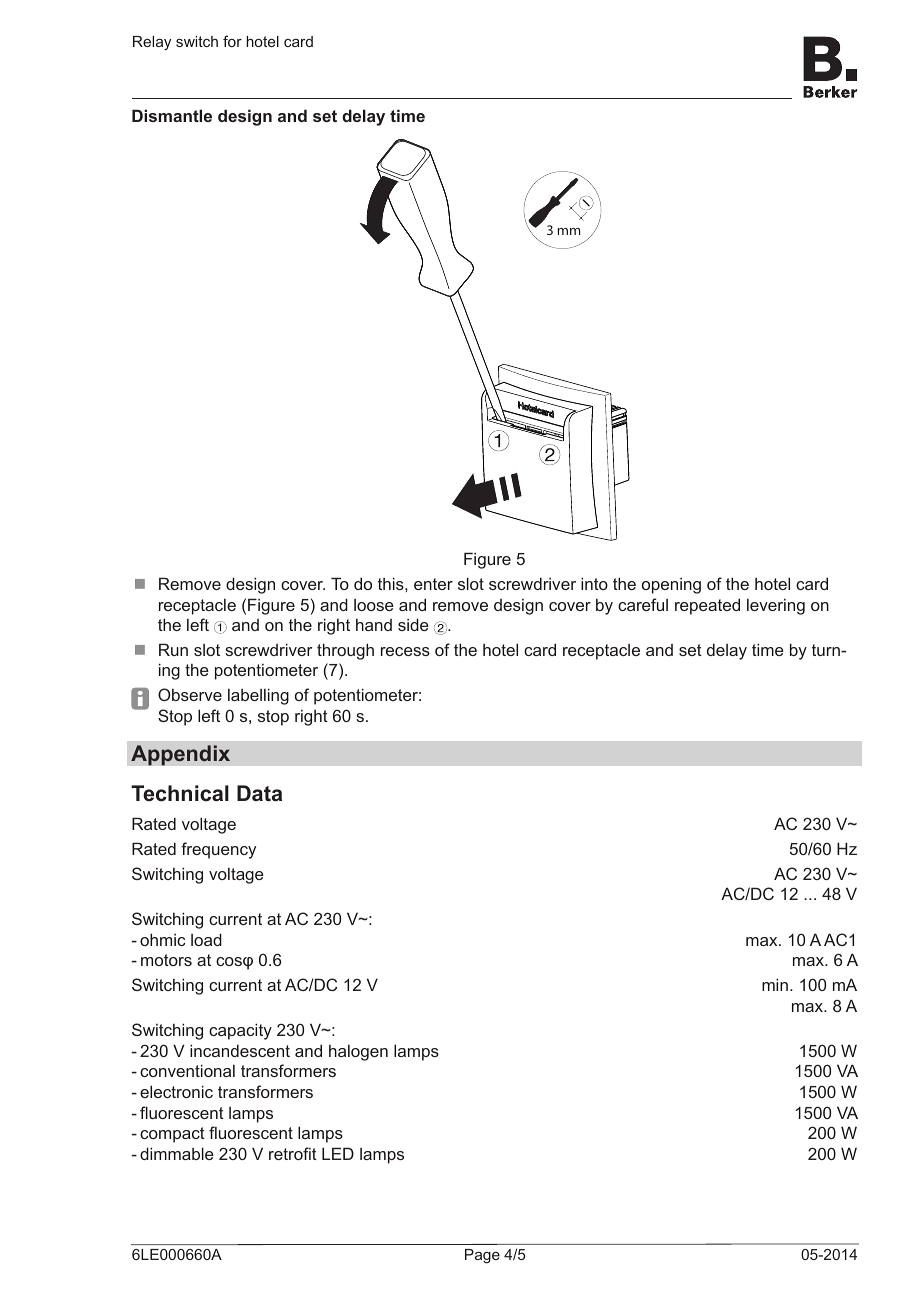 The height and width of the screenshot is (1308, 924). I want to click on Dismantle, so click(172, 115).
